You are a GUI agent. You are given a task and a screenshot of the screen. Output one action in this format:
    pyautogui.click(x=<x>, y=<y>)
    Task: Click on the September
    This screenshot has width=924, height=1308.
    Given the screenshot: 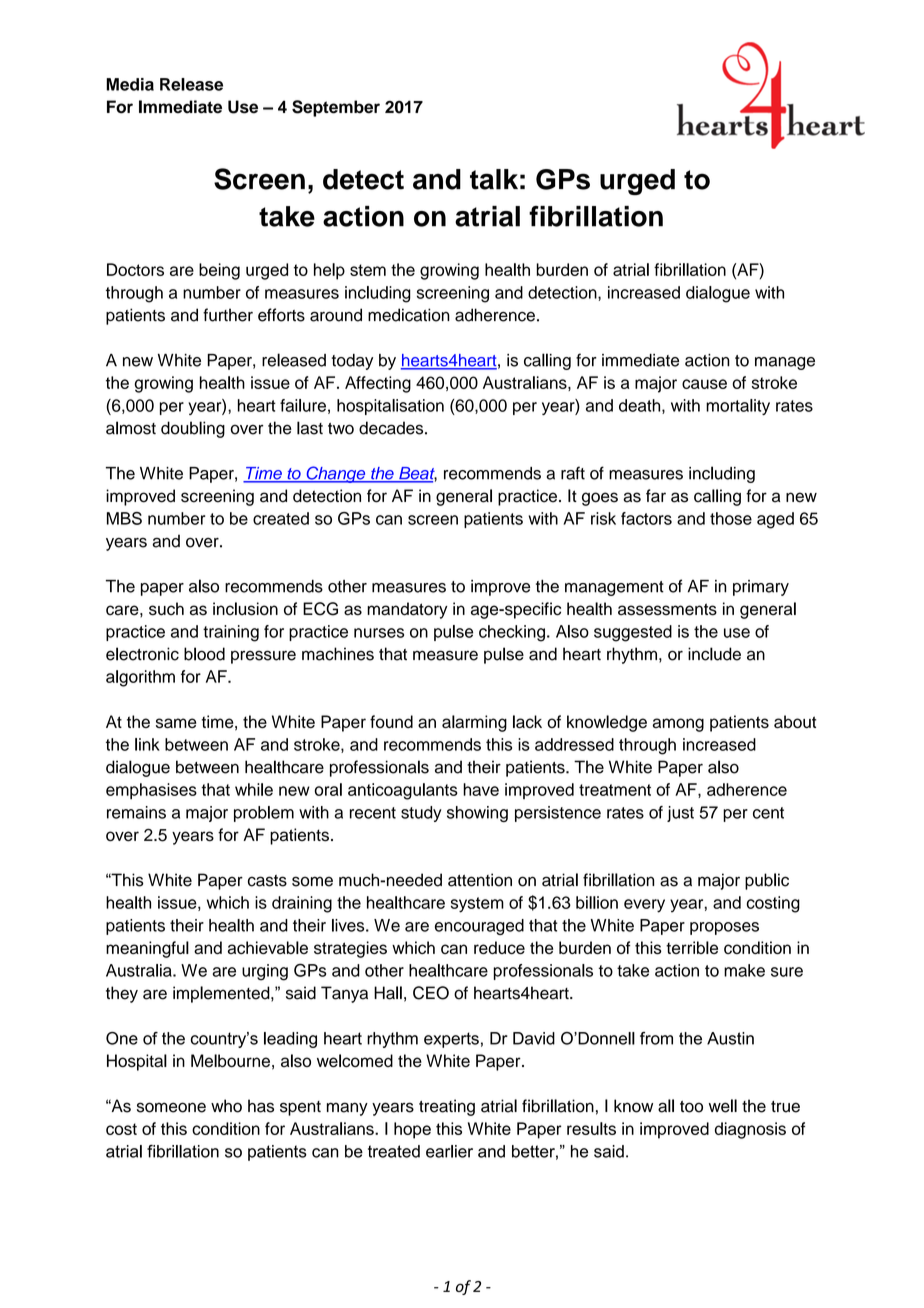 What is the action you would take?
    pyautogui.click(x=336, y=108)
